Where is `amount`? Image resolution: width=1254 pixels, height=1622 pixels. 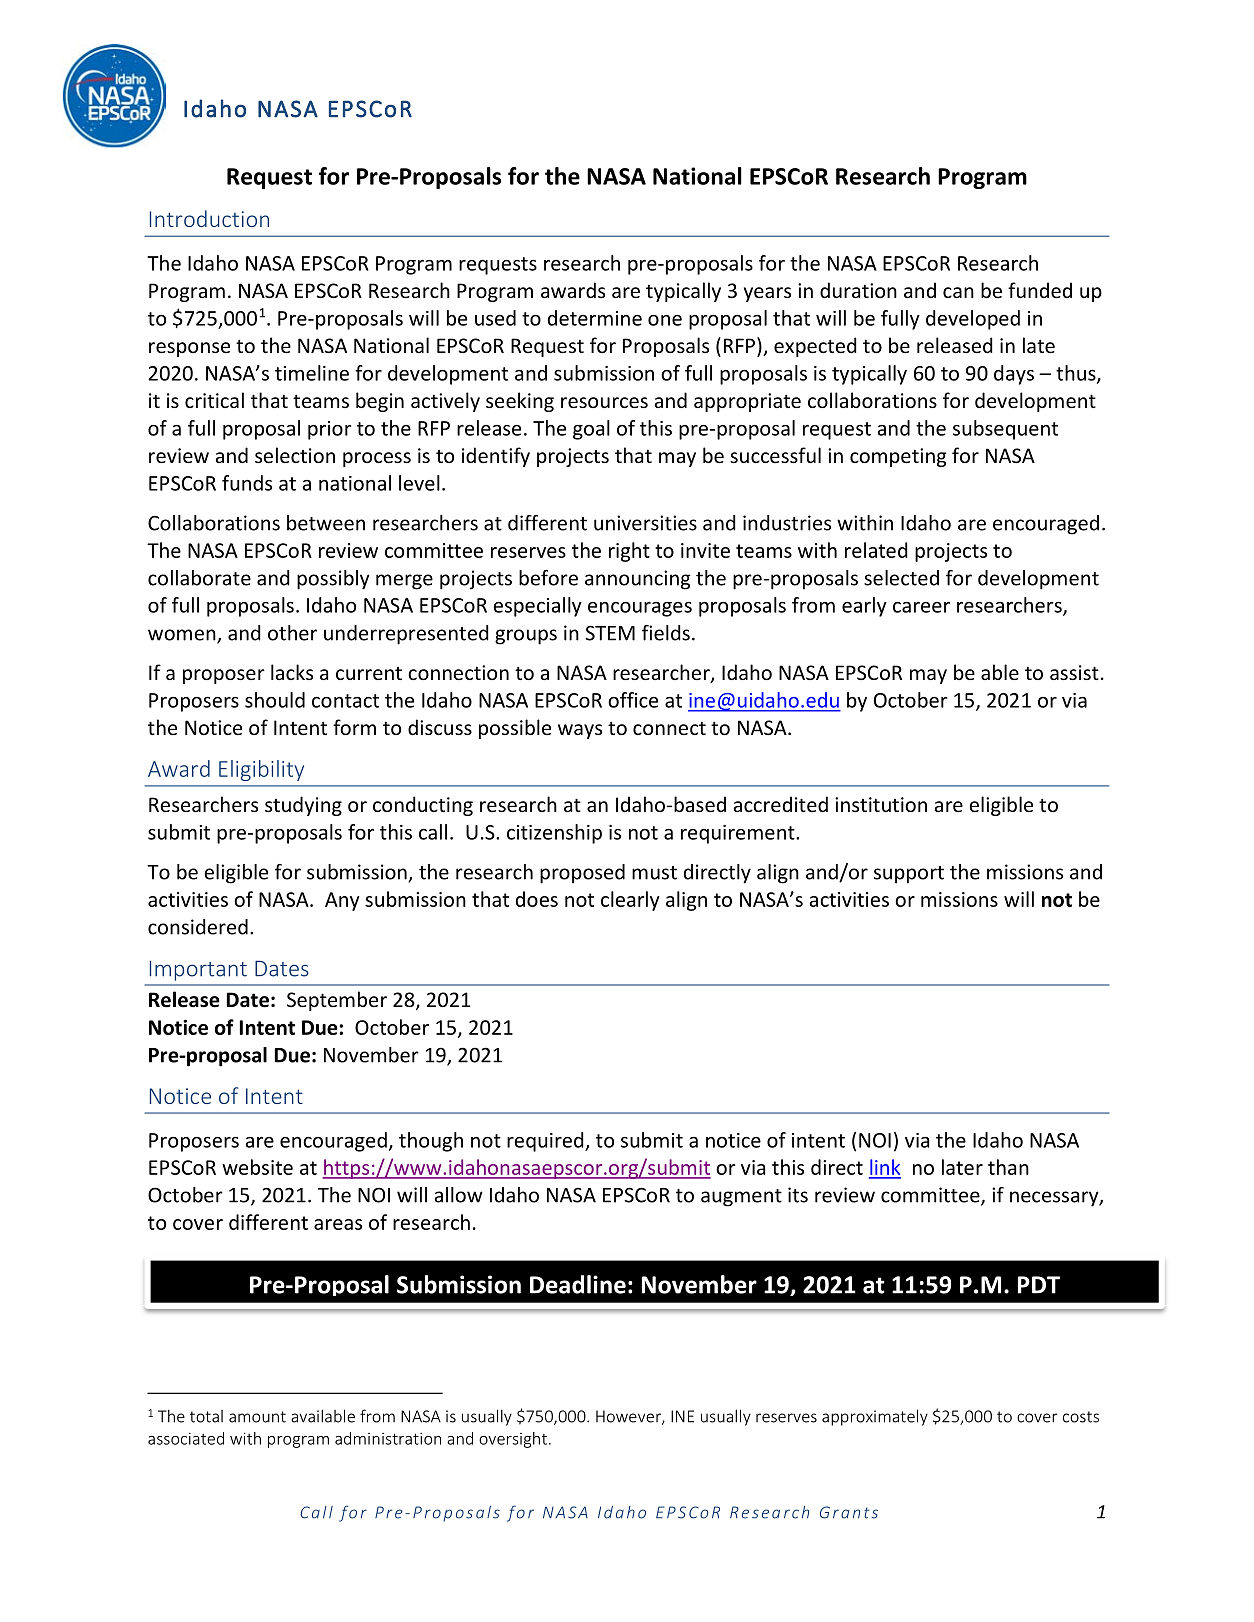
amount is located at coordinates (257, 1417).
